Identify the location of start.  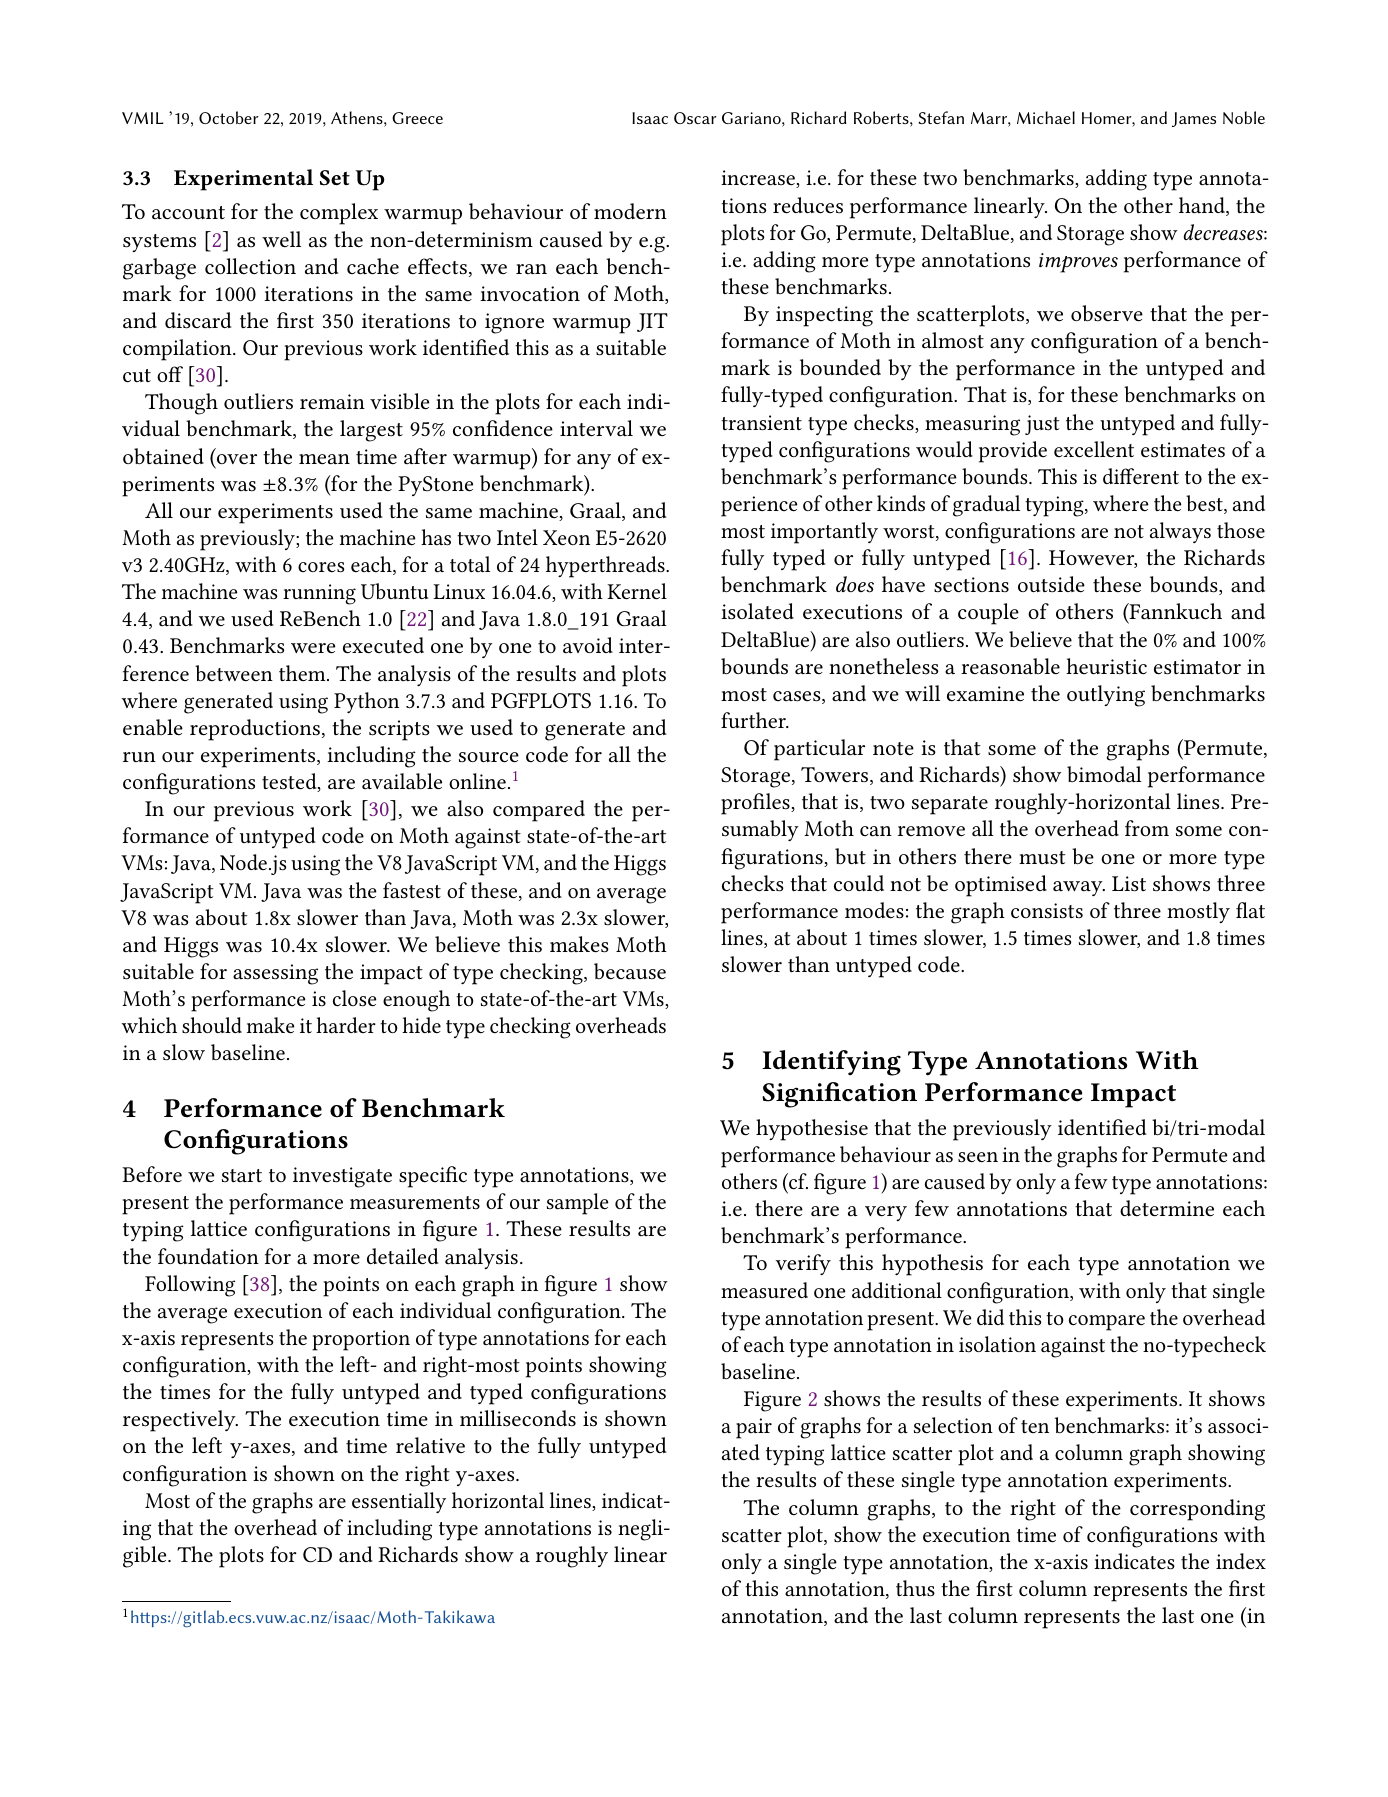
(242, 1176).
